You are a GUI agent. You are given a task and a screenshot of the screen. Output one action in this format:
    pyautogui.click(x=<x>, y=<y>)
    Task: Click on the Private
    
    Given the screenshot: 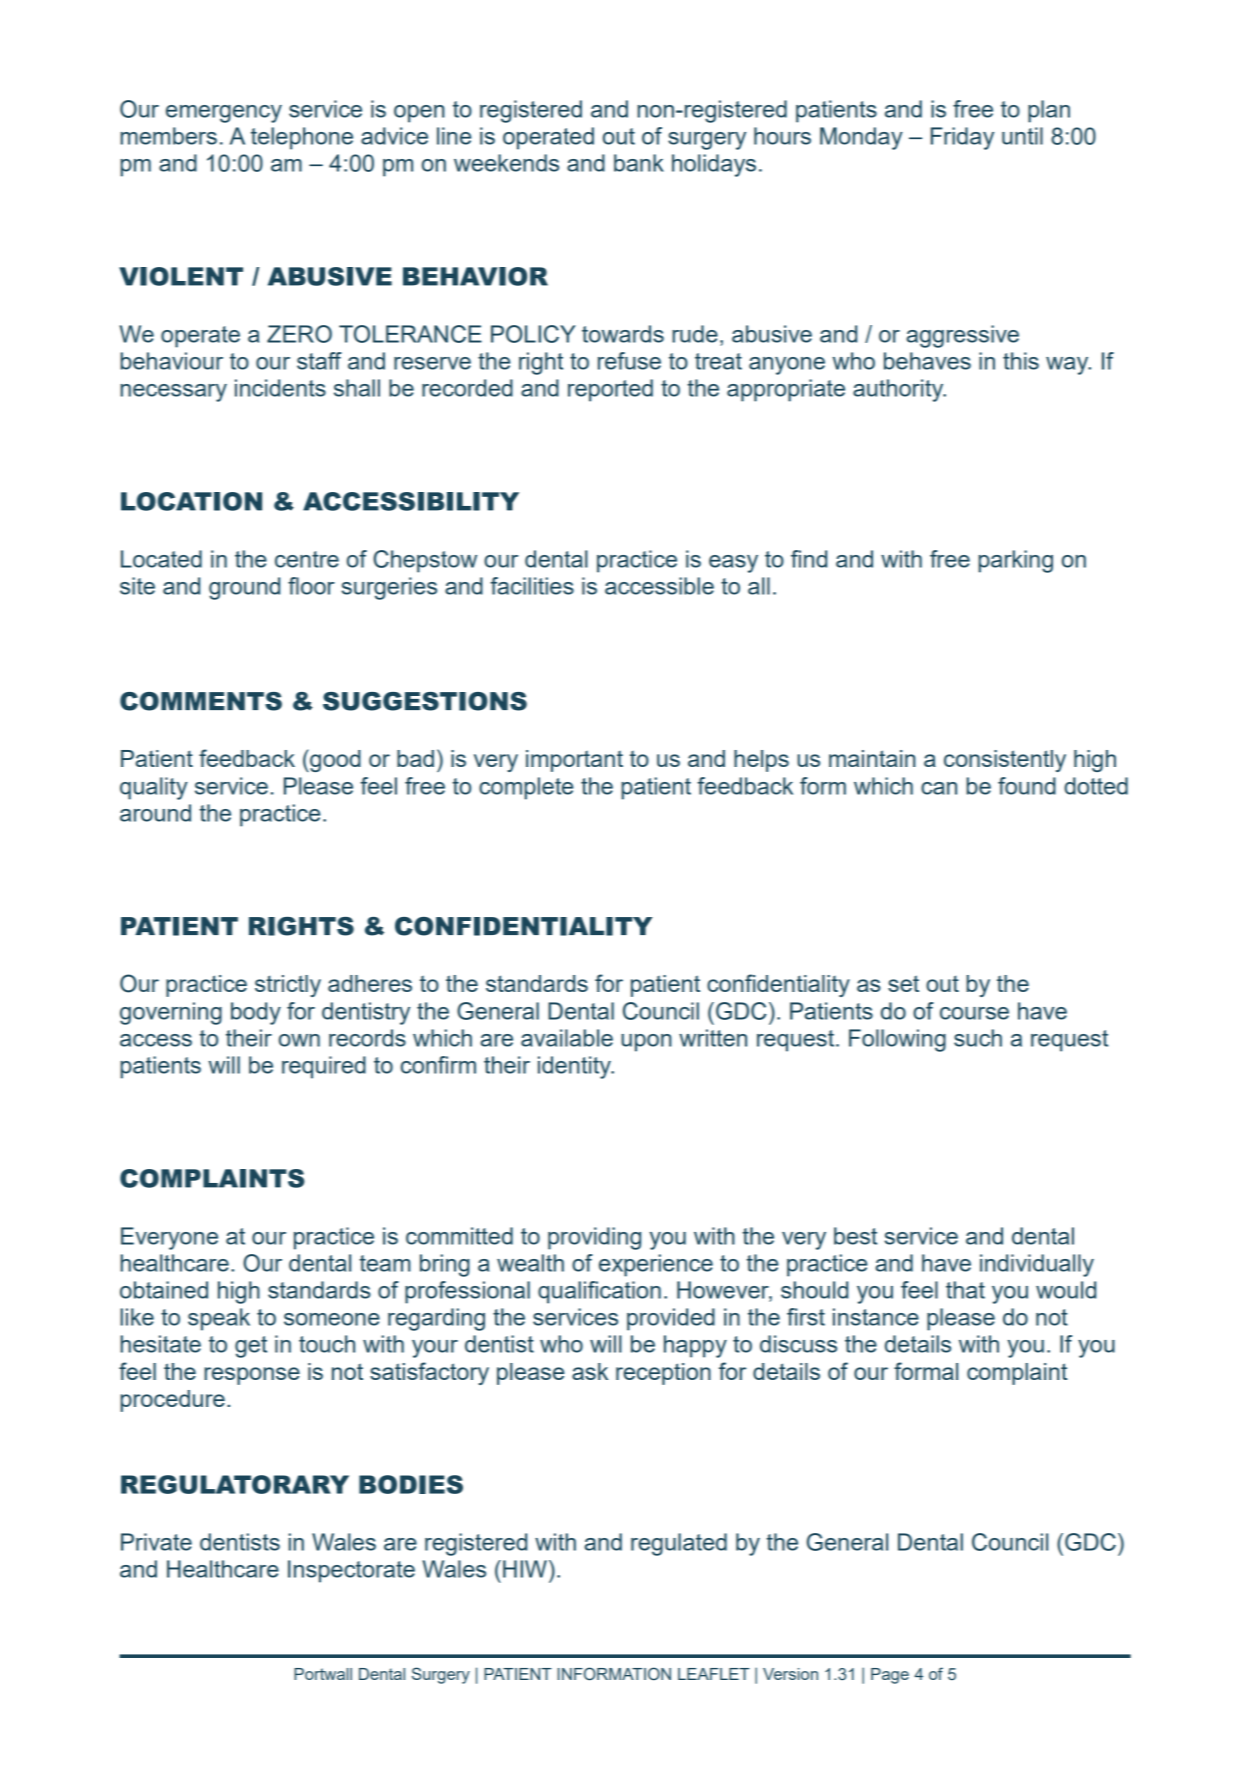 What is the action you would take?
    pyautogui.click(x=156, y=1542)
